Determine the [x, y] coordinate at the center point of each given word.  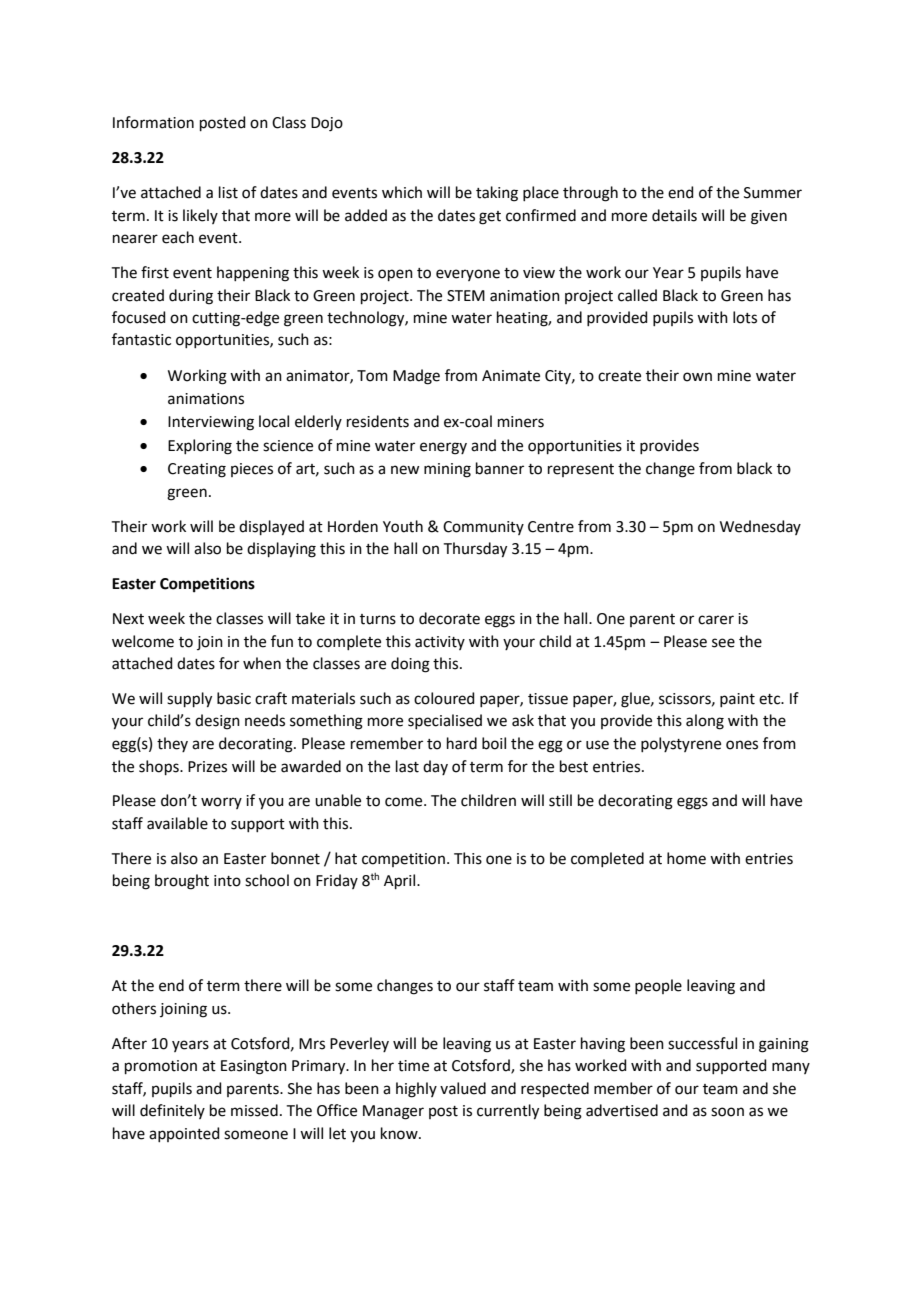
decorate [449, 618]
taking [497, 194]
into [227, 881]
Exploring [200, 447]
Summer [773, 193]
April [401, 881]
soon [727, 1112]
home [686, 858]
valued [463, 1088]
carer [716, 620]
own [697, 377]
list [228, 192]
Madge [416, 377]
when [262, 663]
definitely [172, 1111]
